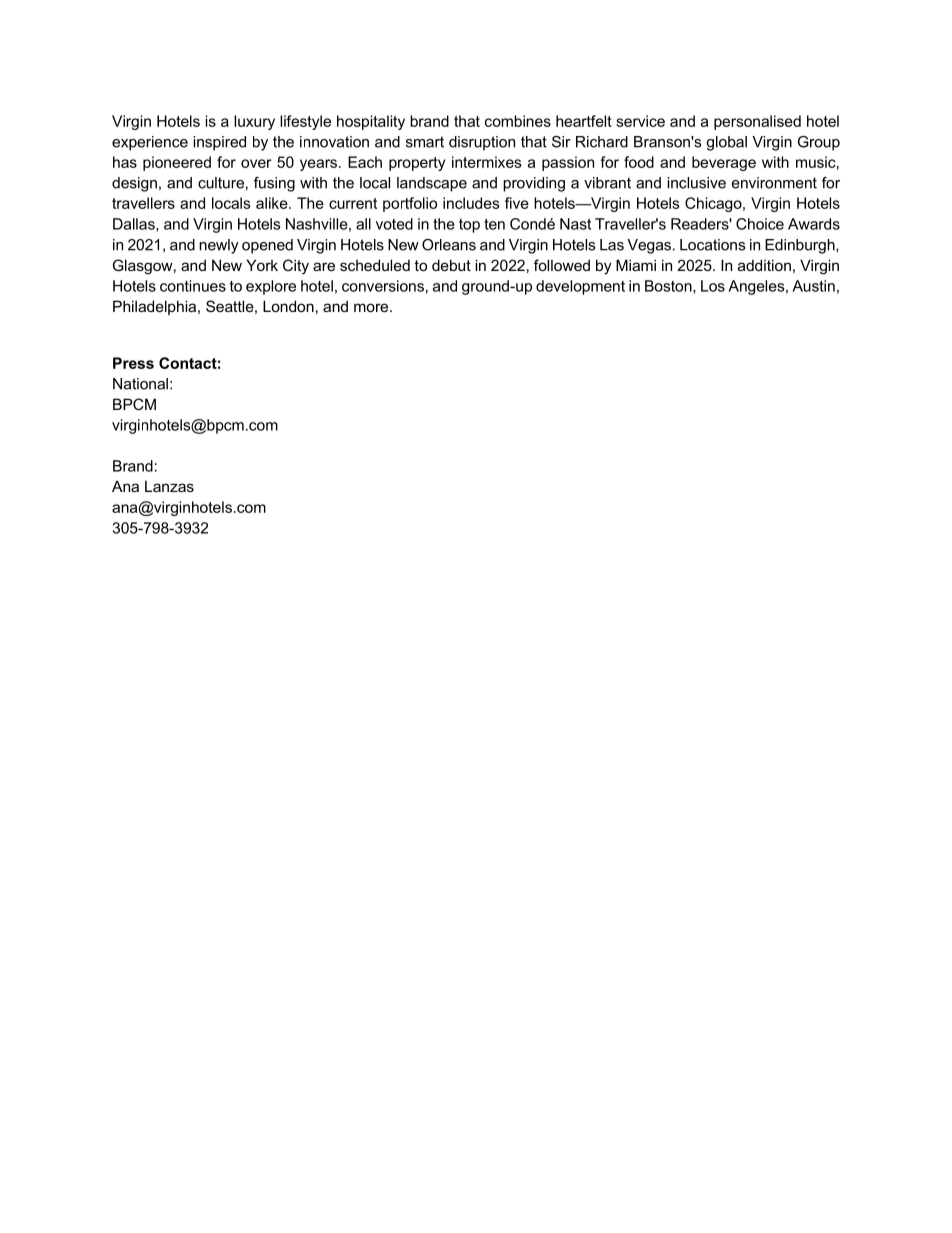 This page has height=1233, width=952. Describe the element at coordinates (449, 245) in the page. I see `Orleans` at that location.
